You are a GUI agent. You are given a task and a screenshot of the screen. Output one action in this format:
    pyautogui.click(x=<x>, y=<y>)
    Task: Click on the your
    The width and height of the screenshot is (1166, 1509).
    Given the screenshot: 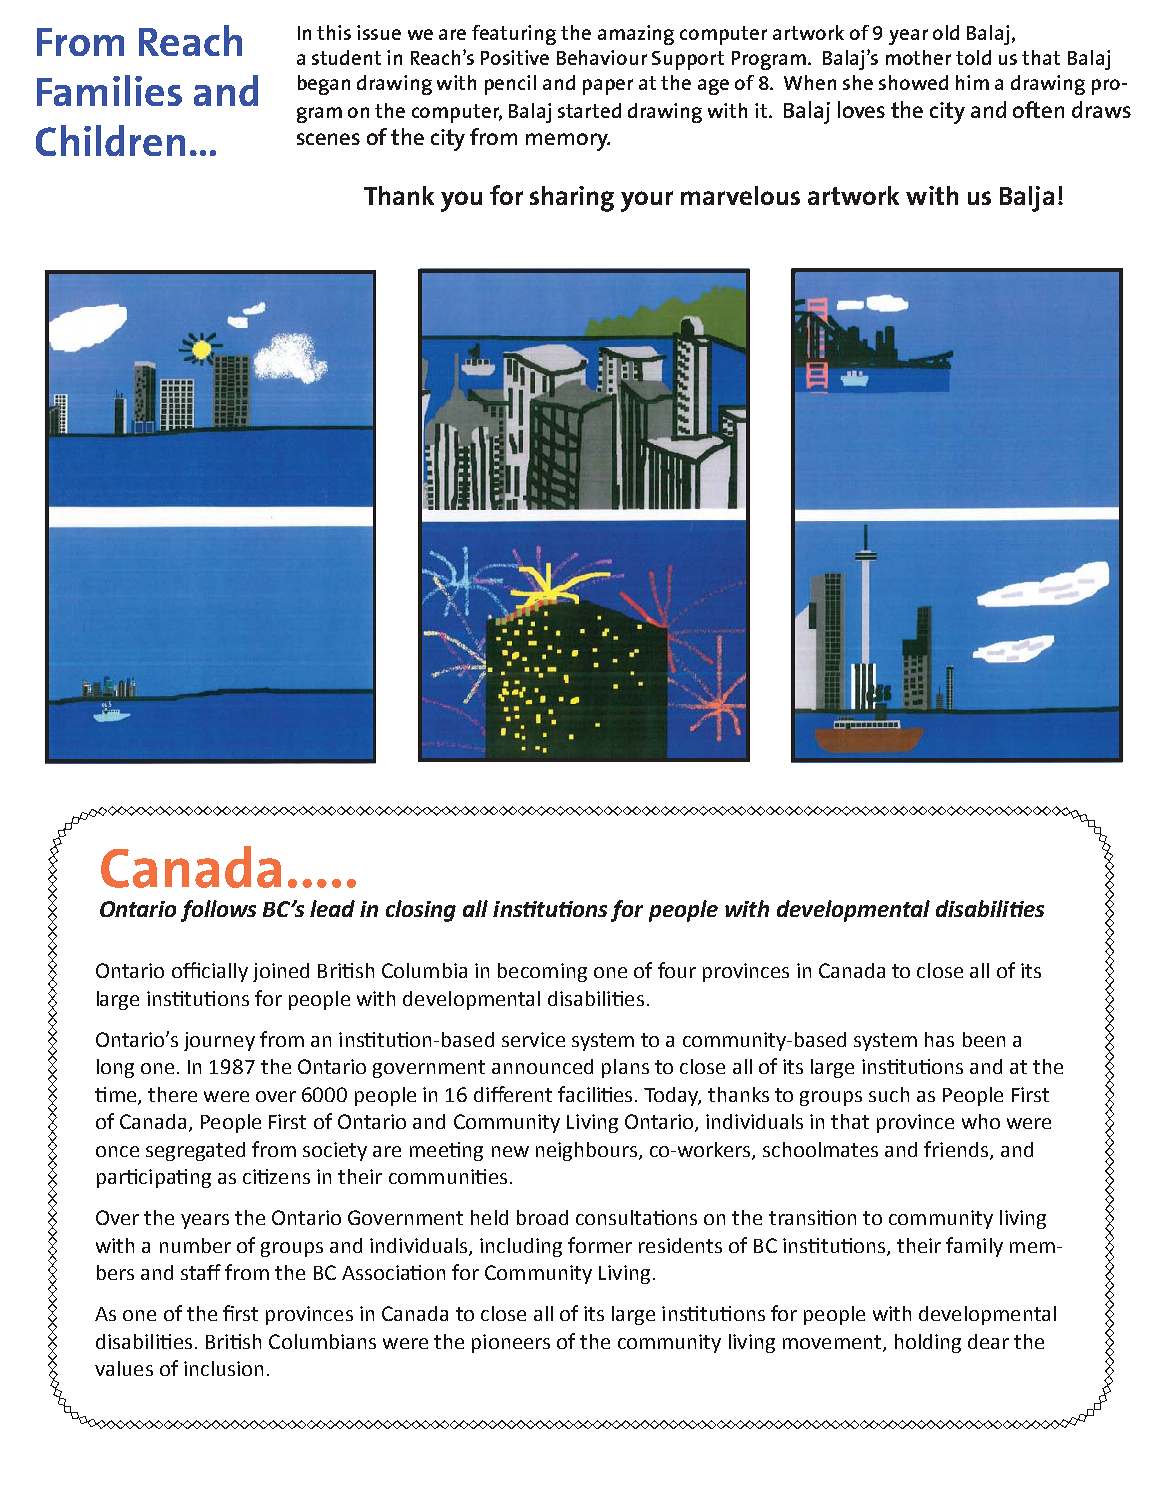 What is the action you would take?
    pyautogui.click(x=647, y=201)
